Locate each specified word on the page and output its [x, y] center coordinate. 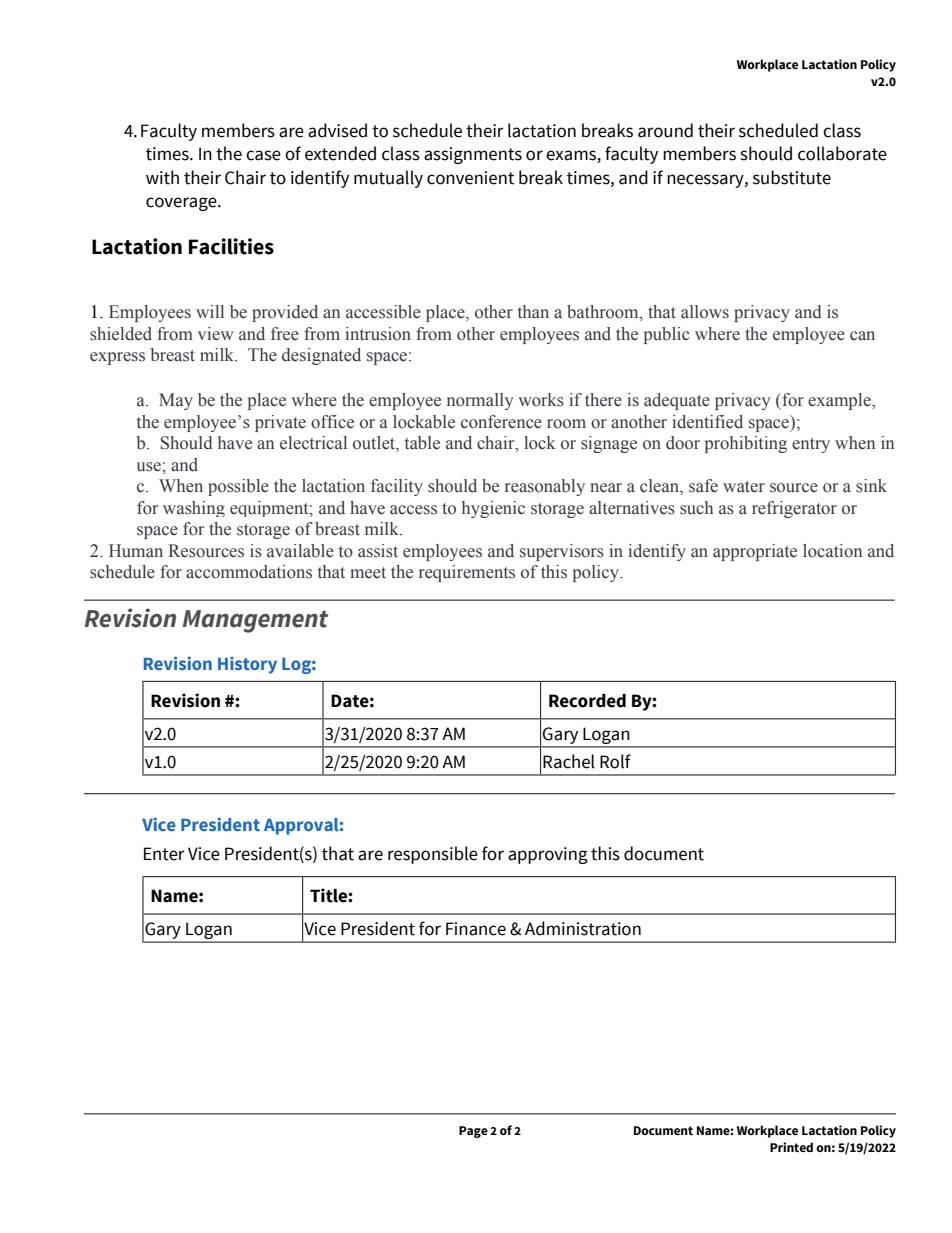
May [176, 401]
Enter [164, 854]
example [840, 401]
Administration [583, 928]
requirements [467, 573]
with [162, 177]
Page [473, 1132]
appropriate [755, 552]
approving [548, 855]
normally [480, 401]
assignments [473, 155]
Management [255, 621]
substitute [792, 177]
